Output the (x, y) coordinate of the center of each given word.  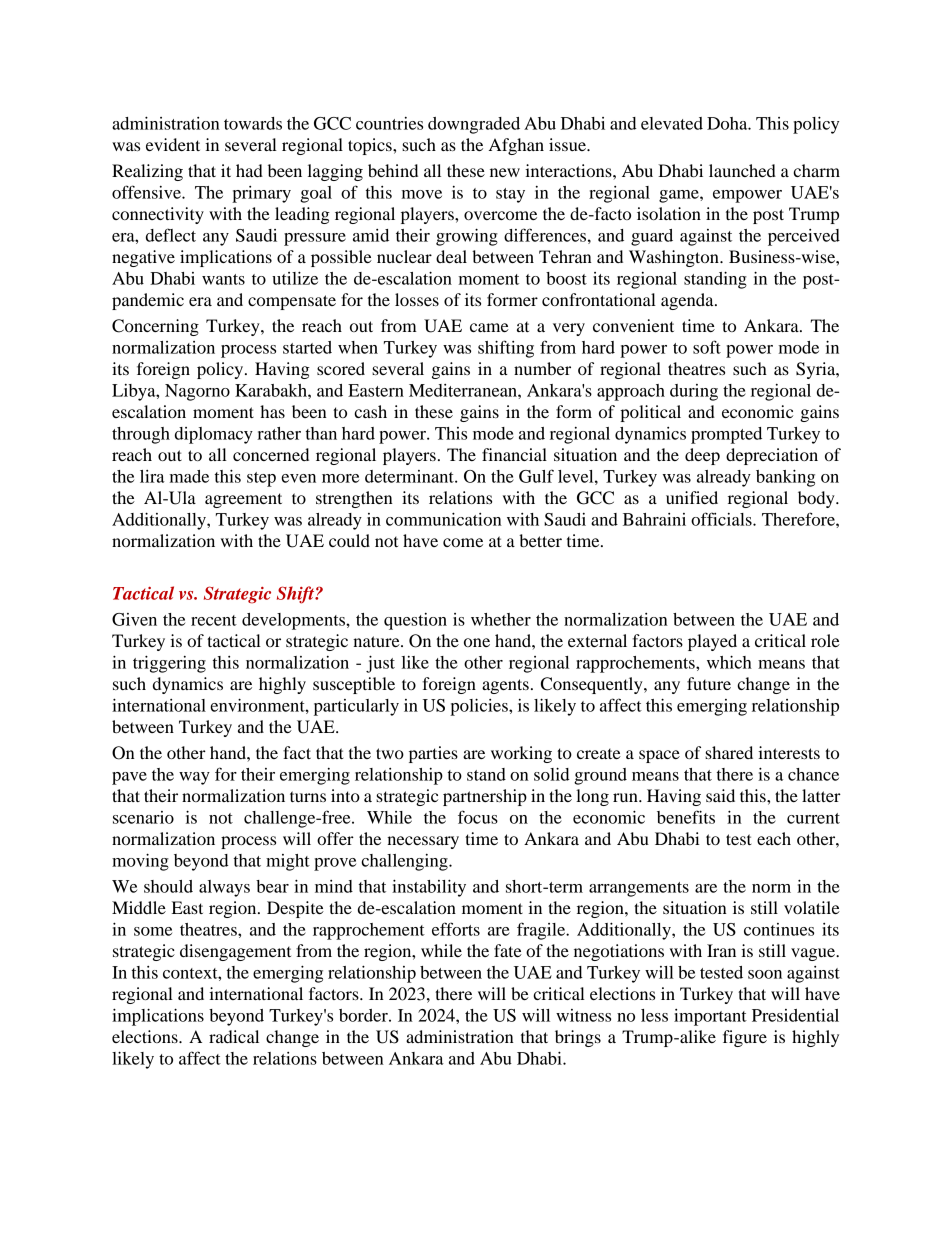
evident (173, 144)
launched (742, 170)
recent (214, 620)
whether (501, 619)
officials (722, 519)
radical (234, 1036)
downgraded (474, 125)
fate (508, 950)
